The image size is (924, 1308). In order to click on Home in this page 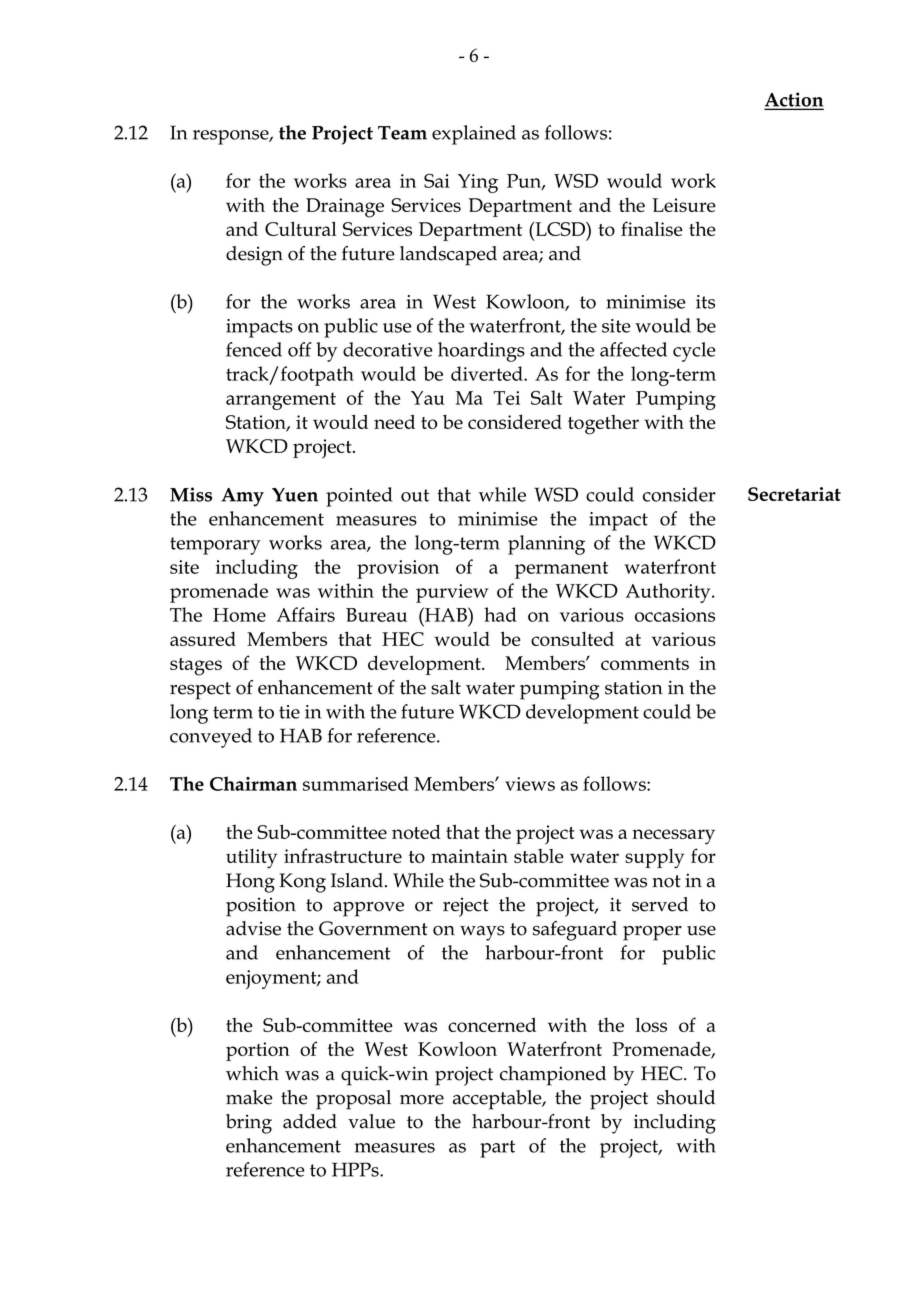, I will do `click(239, 615)`.
